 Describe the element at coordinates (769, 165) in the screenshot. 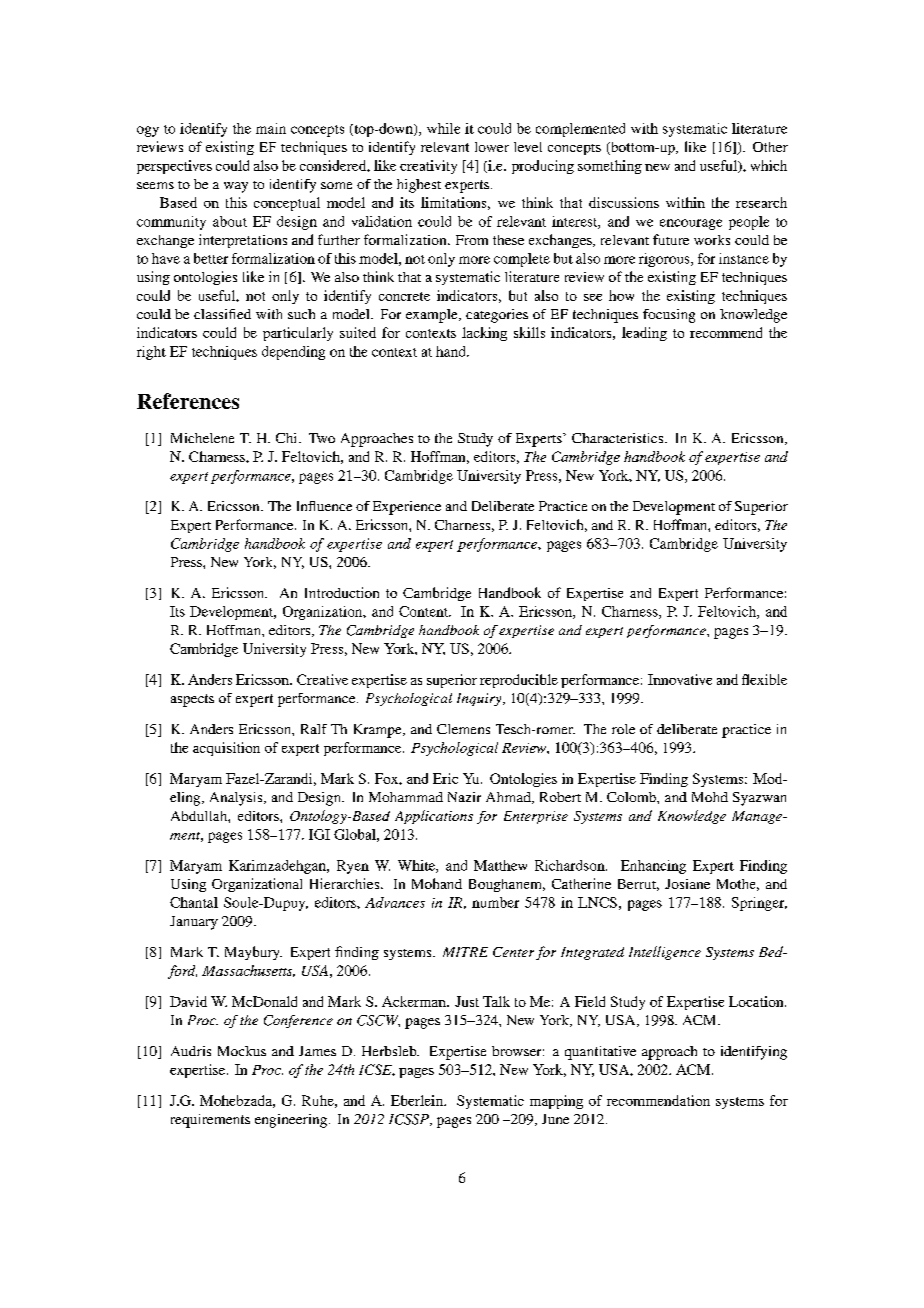

I see `which` at that location.
